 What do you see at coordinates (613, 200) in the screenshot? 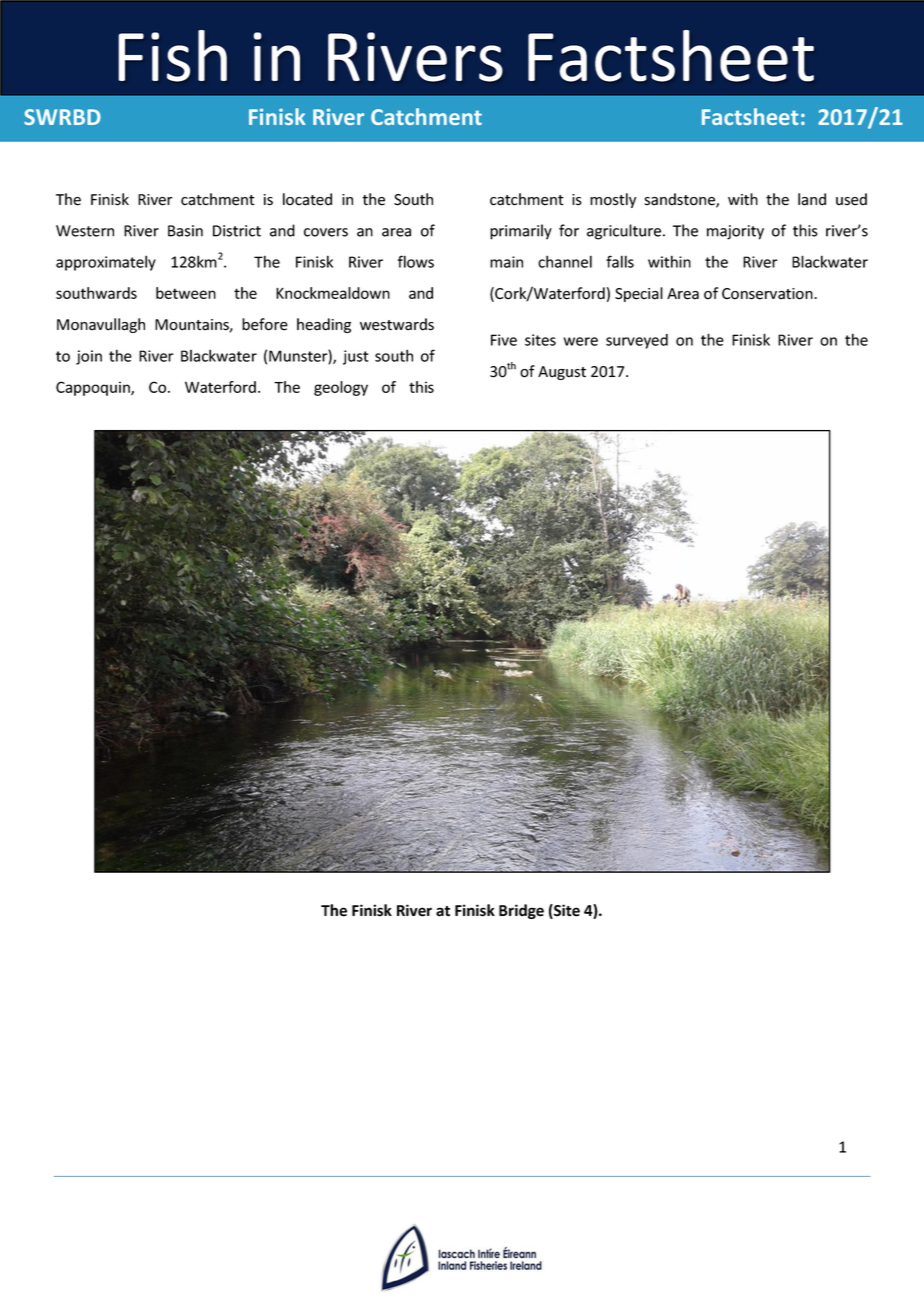
I see `mostly` at bounding box center [613, 200].
